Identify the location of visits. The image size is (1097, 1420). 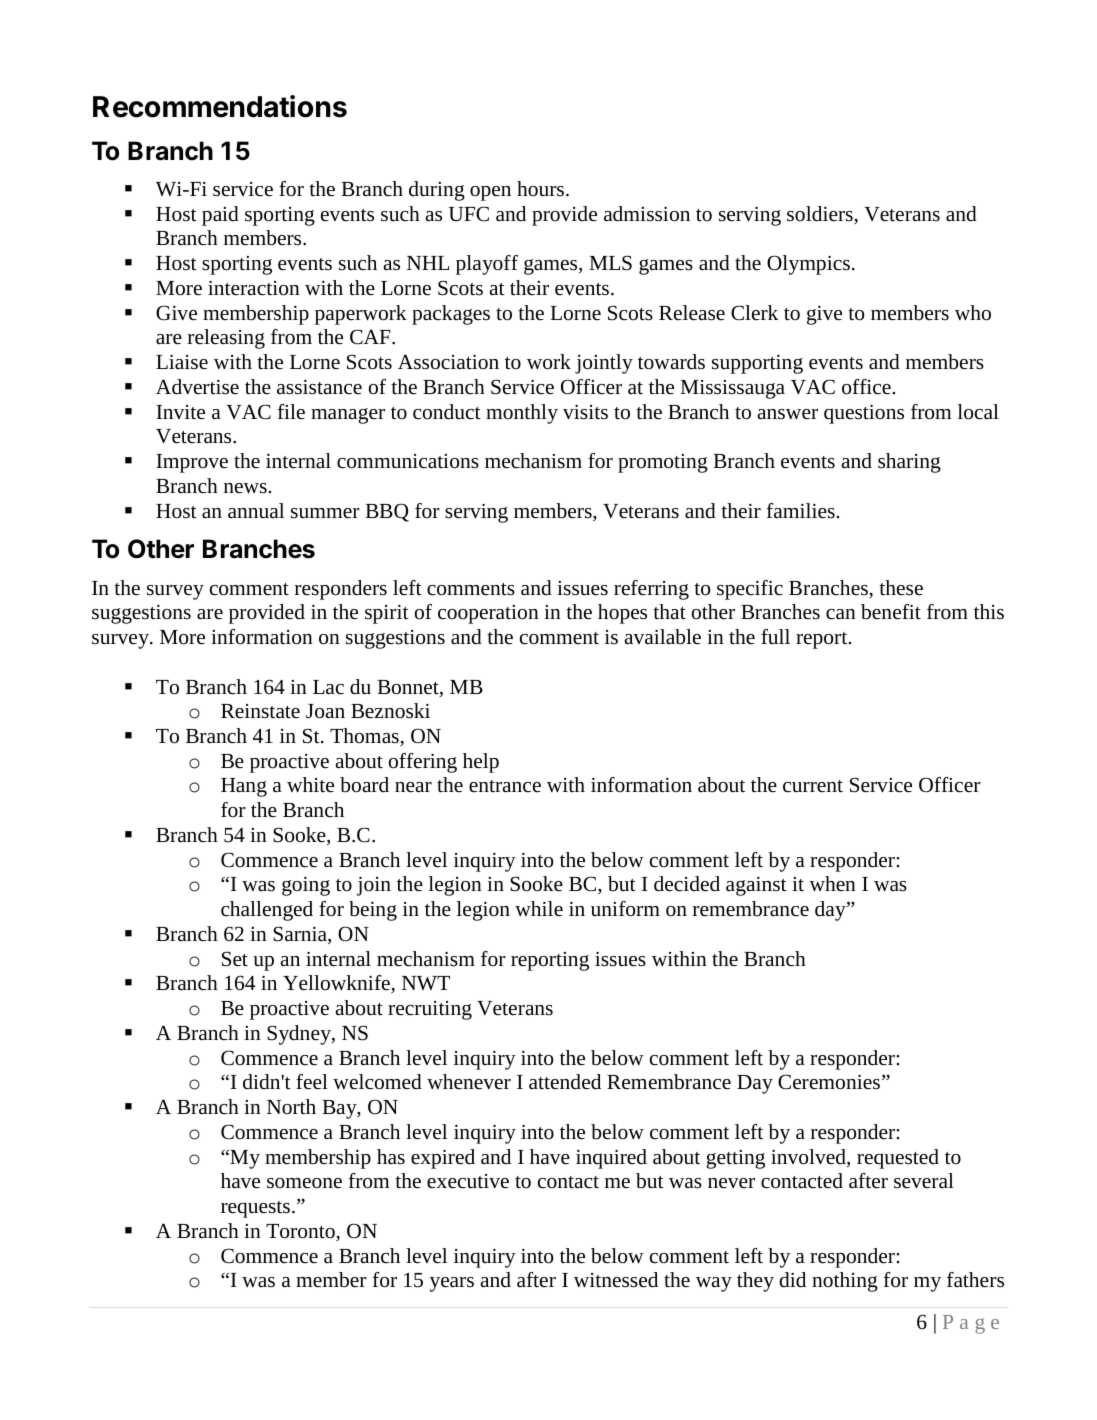
(585, 412).
